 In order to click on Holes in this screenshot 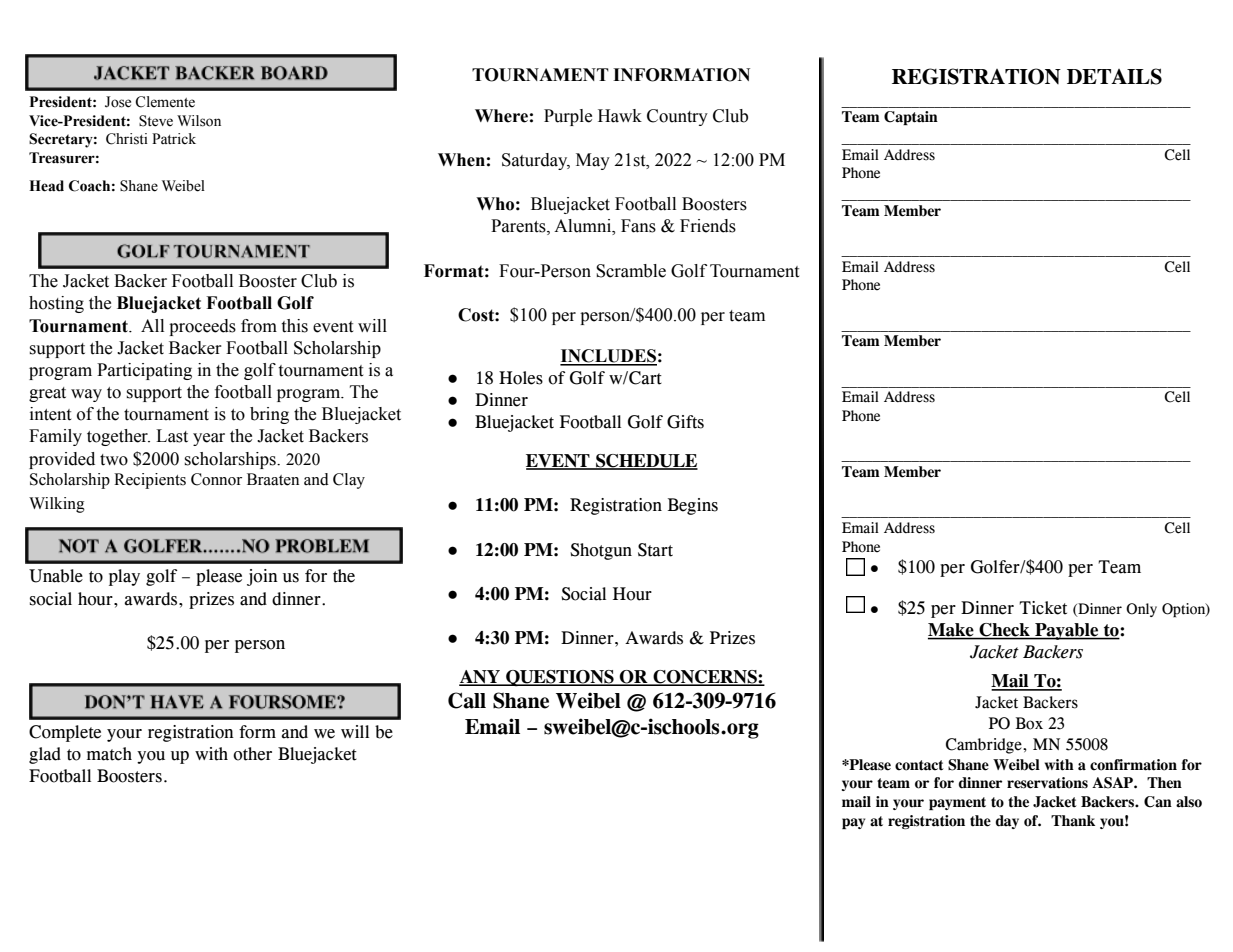, I will do `click(521, 378)`.
